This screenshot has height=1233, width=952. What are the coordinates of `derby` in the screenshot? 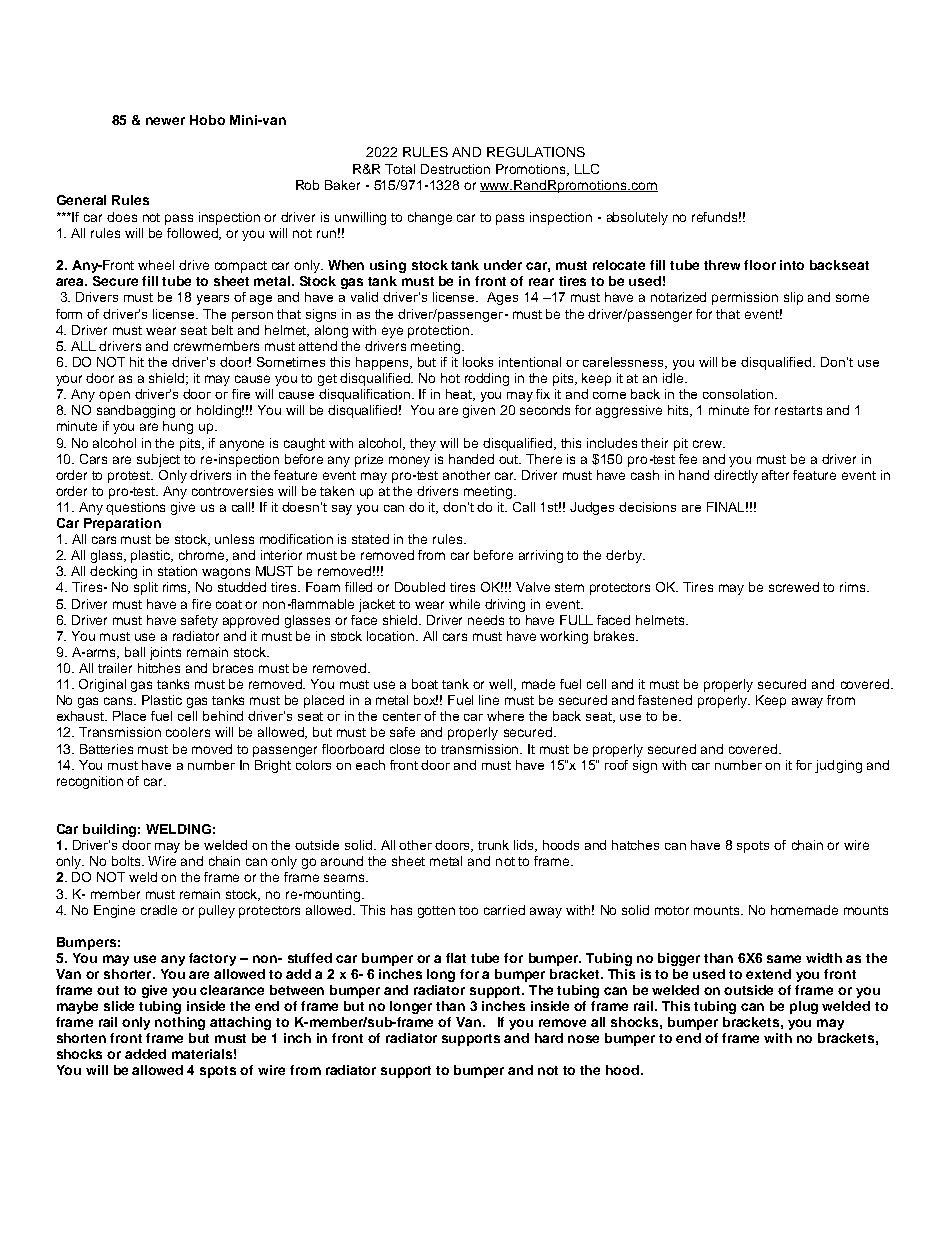 It's located at (625, 556).
